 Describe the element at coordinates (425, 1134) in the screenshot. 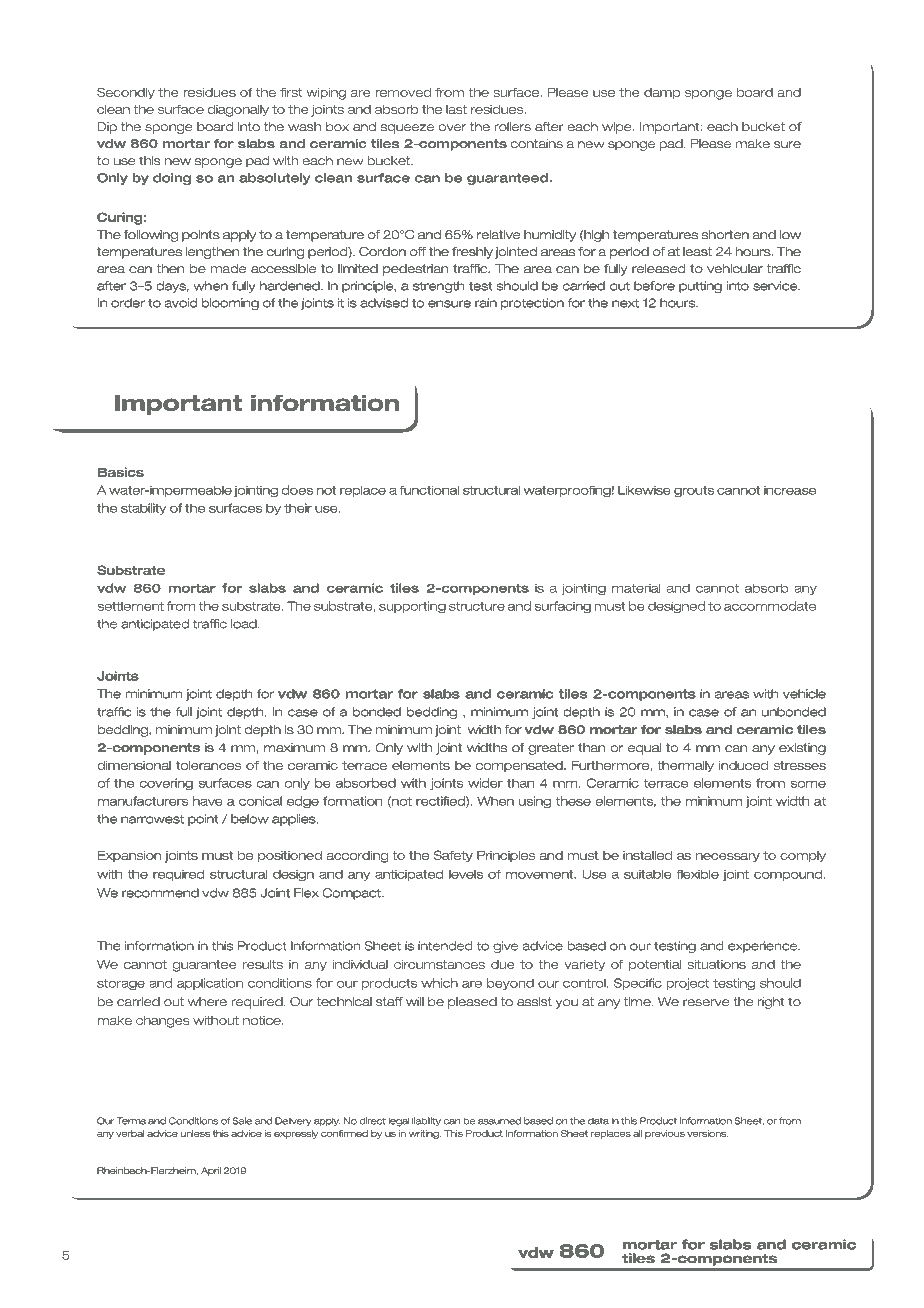

I see `writing` at that location.
